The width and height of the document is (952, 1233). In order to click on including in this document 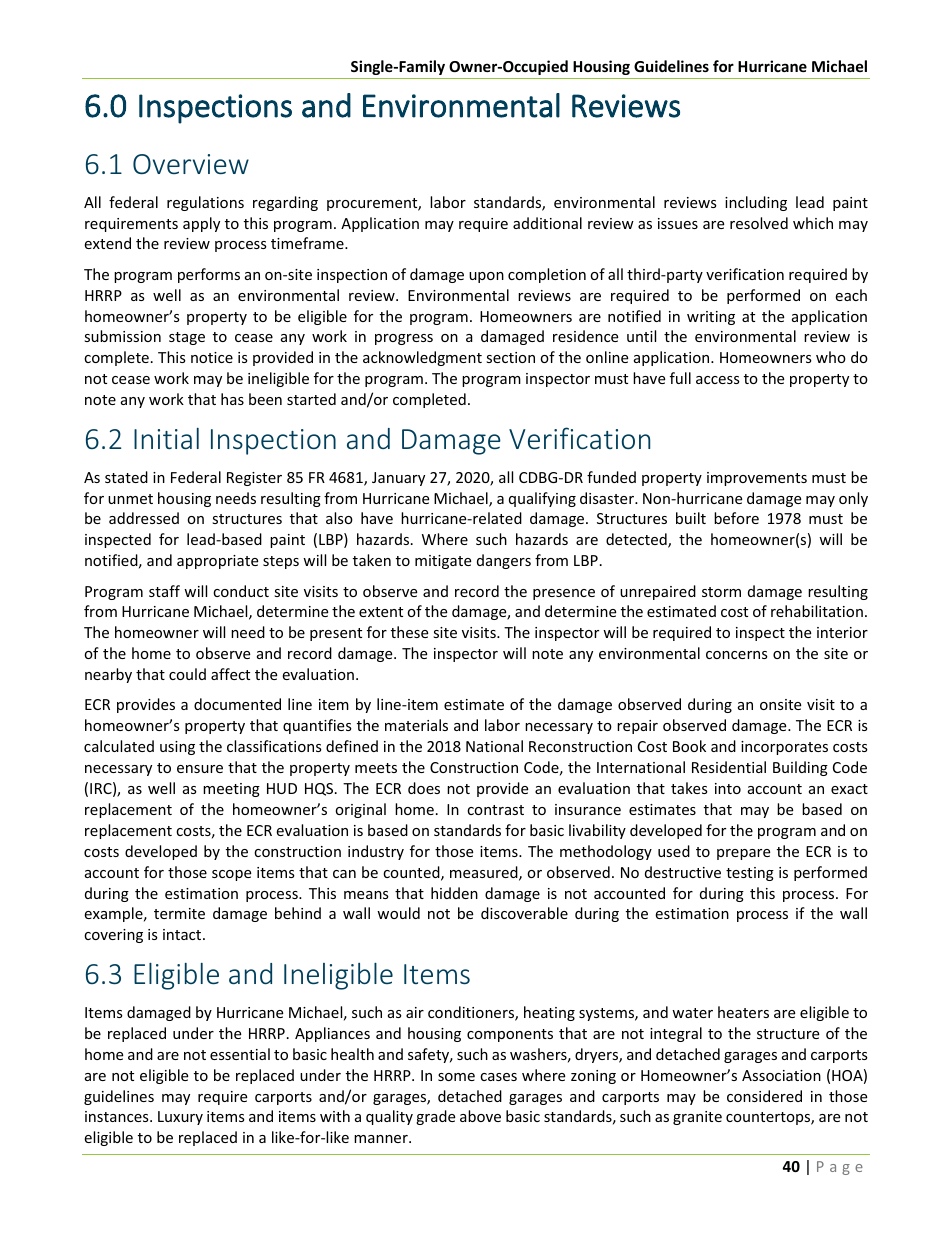, I will do `click(756, 203)`.
